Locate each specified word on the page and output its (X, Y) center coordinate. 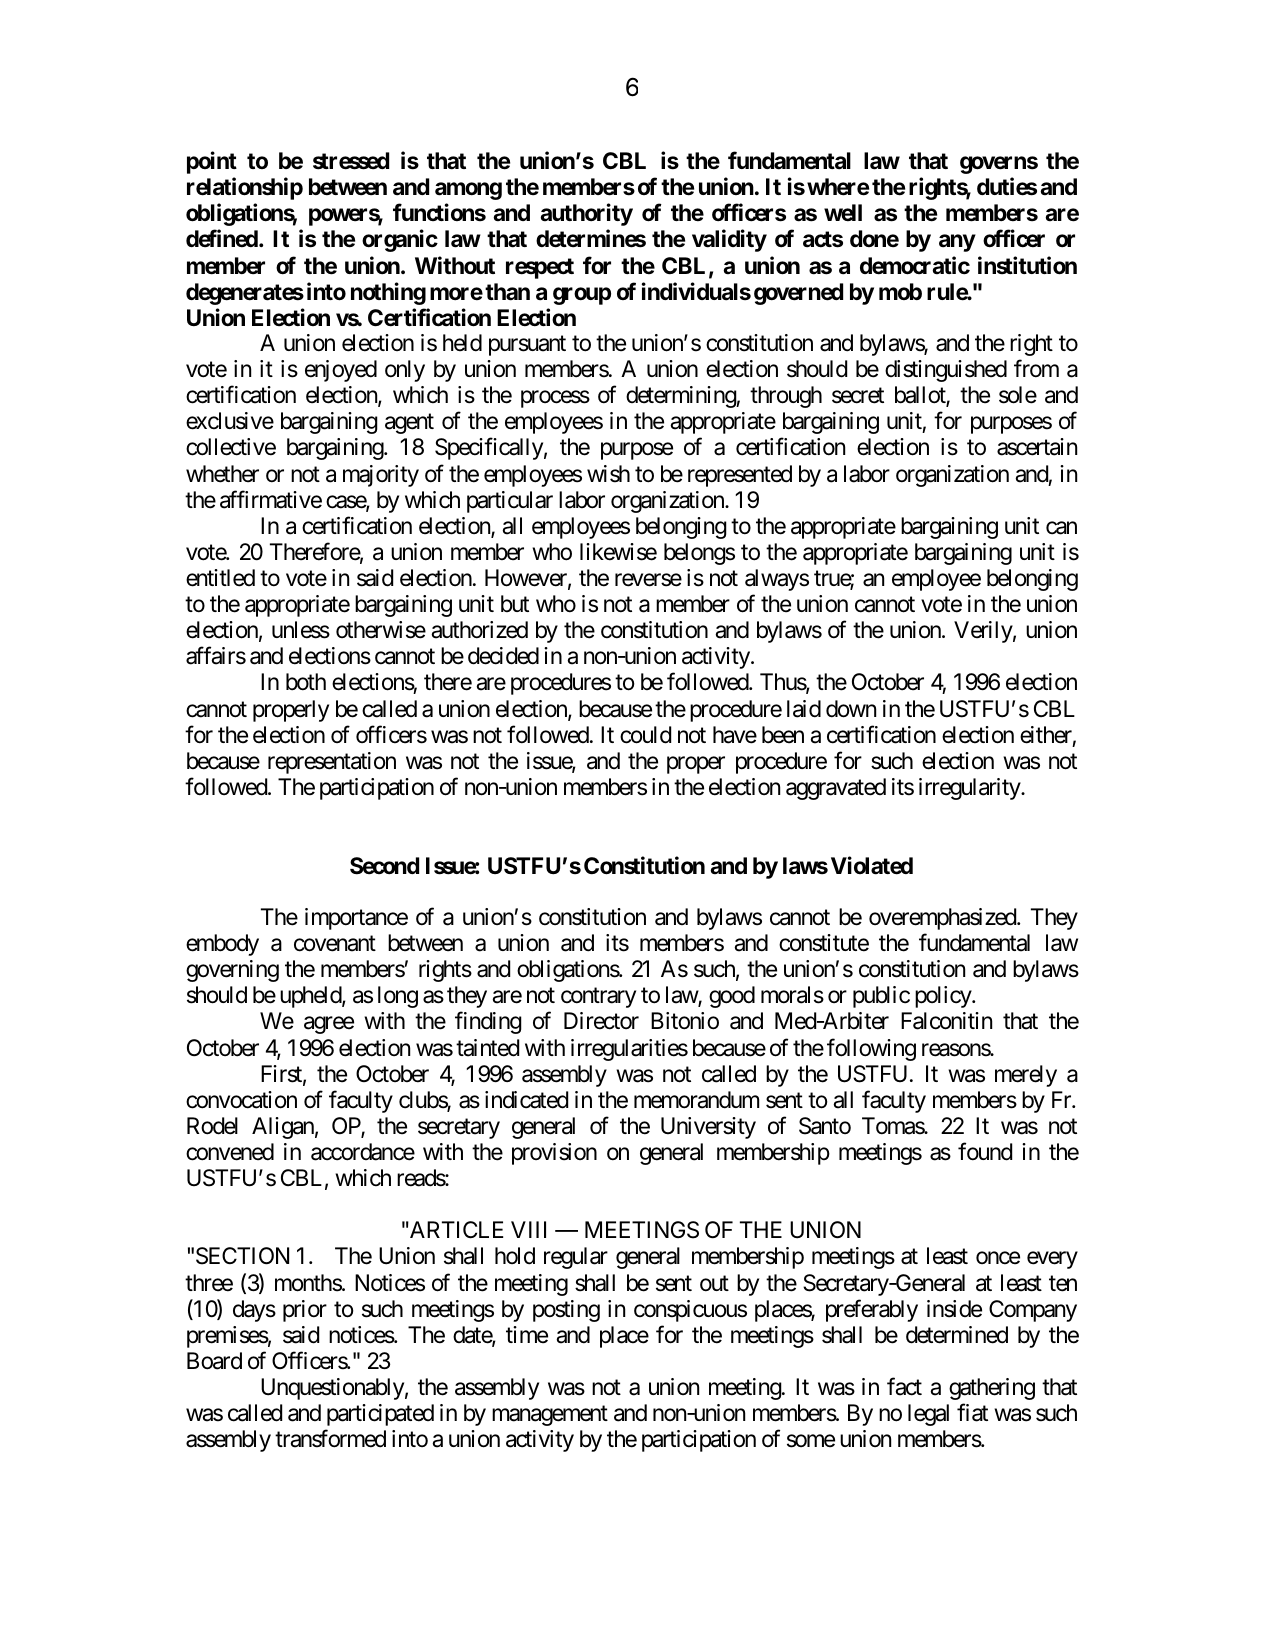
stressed (351, 161)
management (550, 1416)
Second (384, 866)
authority (586, 215)
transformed (330, 1439)
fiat (972, 1413)
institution (1027, 265)
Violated (872, 865)
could (645, 735)
